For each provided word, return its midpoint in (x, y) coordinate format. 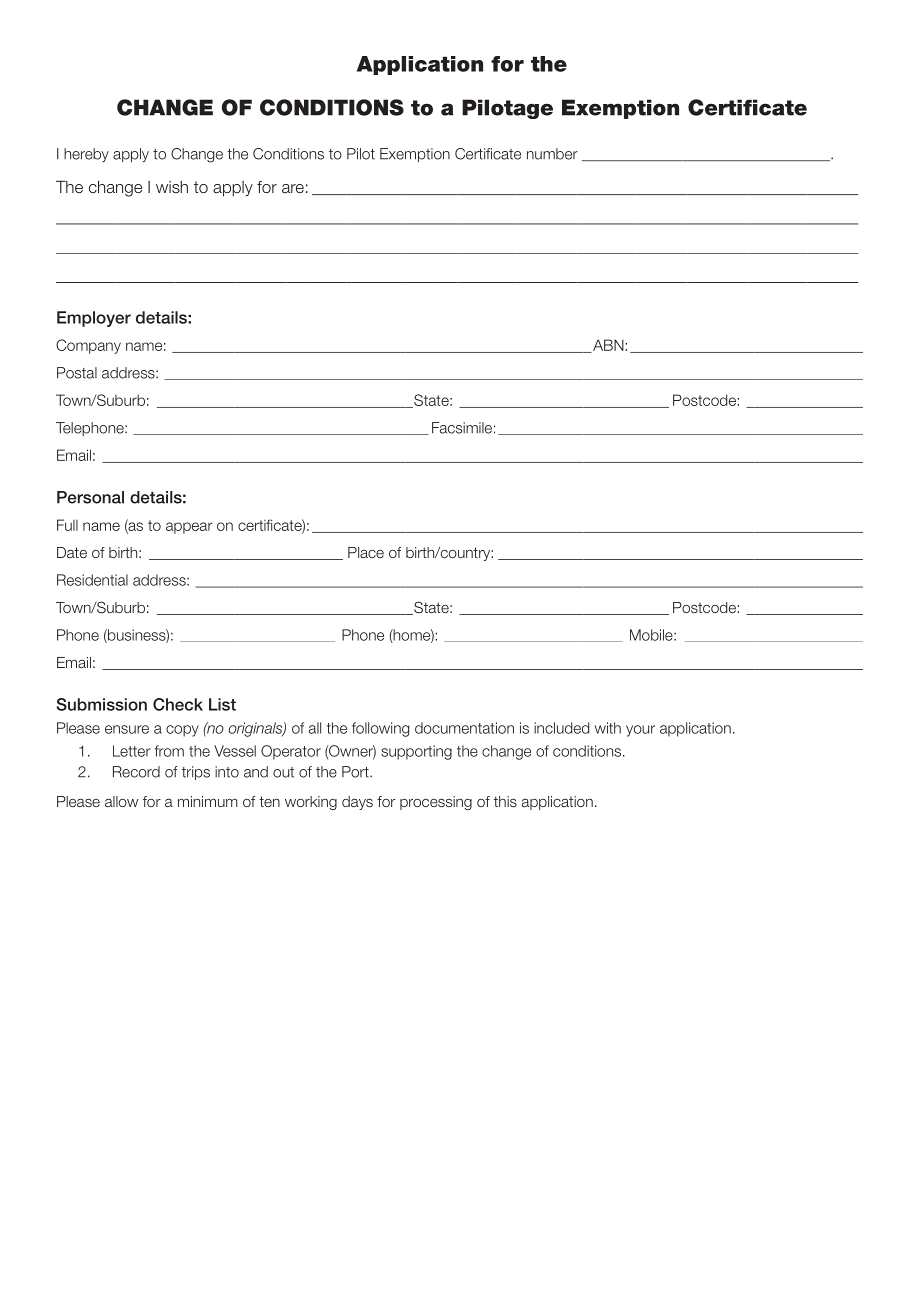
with (608, 728)
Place (366, 552)
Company (88, 346)
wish (172, 187)
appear (189, 528)
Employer (94, 319)
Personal (90, 497)
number (552, 154)
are (293, 188)
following (380, 729)
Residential (92, 580)
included (561, 728)
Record (136, 772)
